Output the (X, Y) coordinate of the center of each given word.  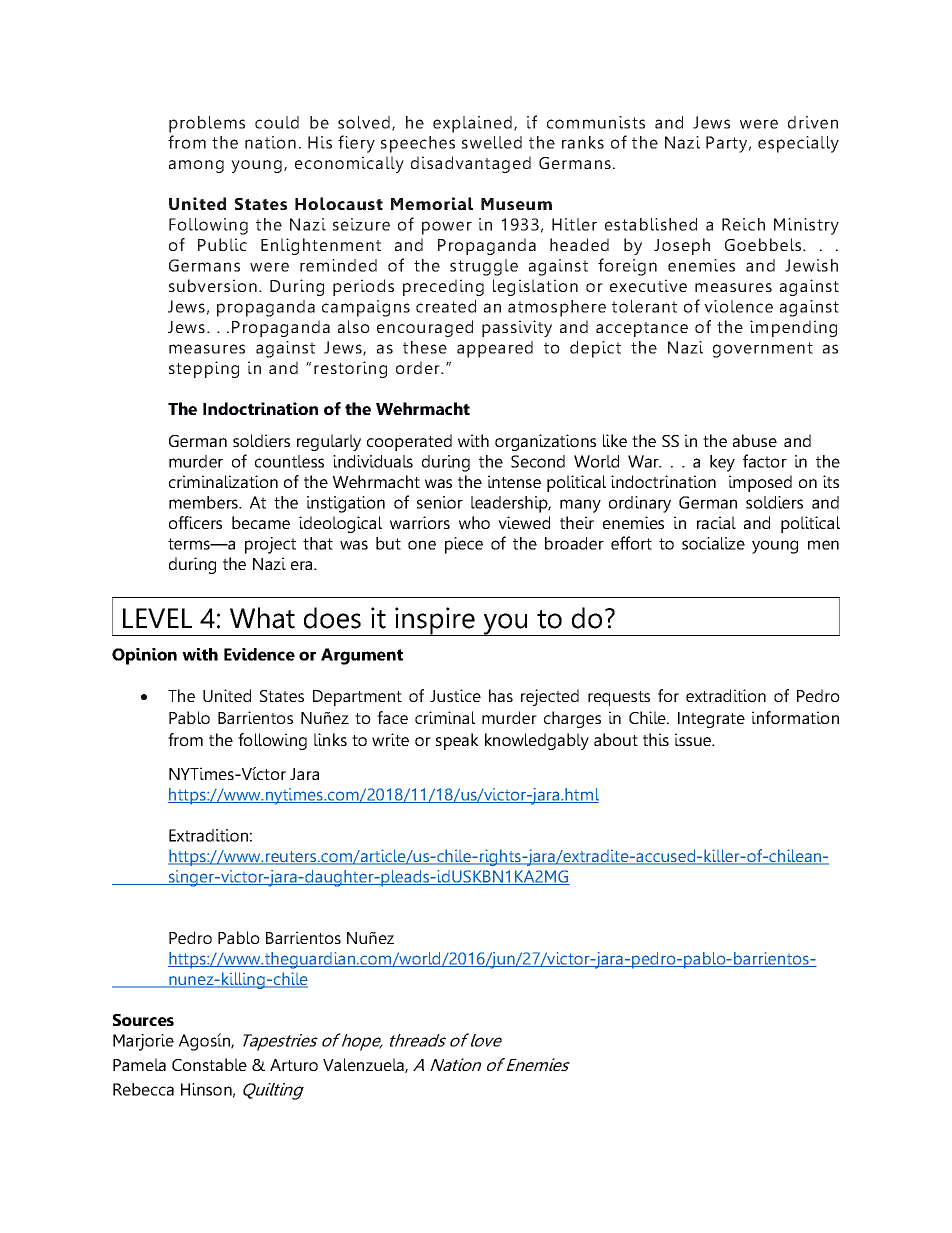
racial (716, 522)
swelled (492, 142)
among (196, 166)
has (501, 695)
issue (694, 739)
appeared (495, 349)
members (205, 502)
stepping (204, 369)
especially (798, 144)
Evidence (259, 654)
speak (457, 741)
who (474, 522)
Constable (209, 1064)
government (763, 350)
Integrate (711, 720)
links (330, 739)
